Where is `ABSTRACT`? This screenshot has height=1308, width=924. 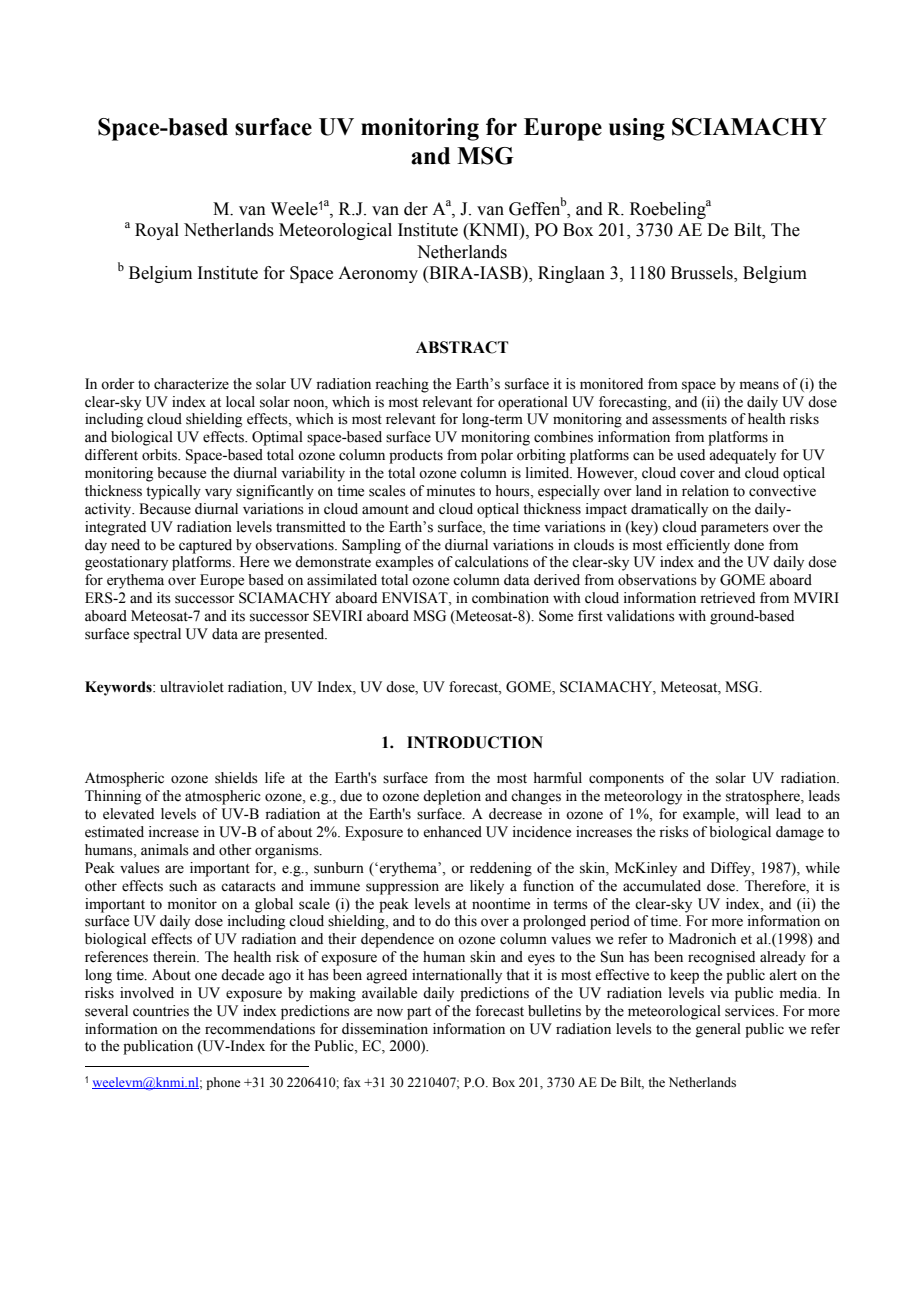 ABSTRACT is located at coordinates (462, 347).
